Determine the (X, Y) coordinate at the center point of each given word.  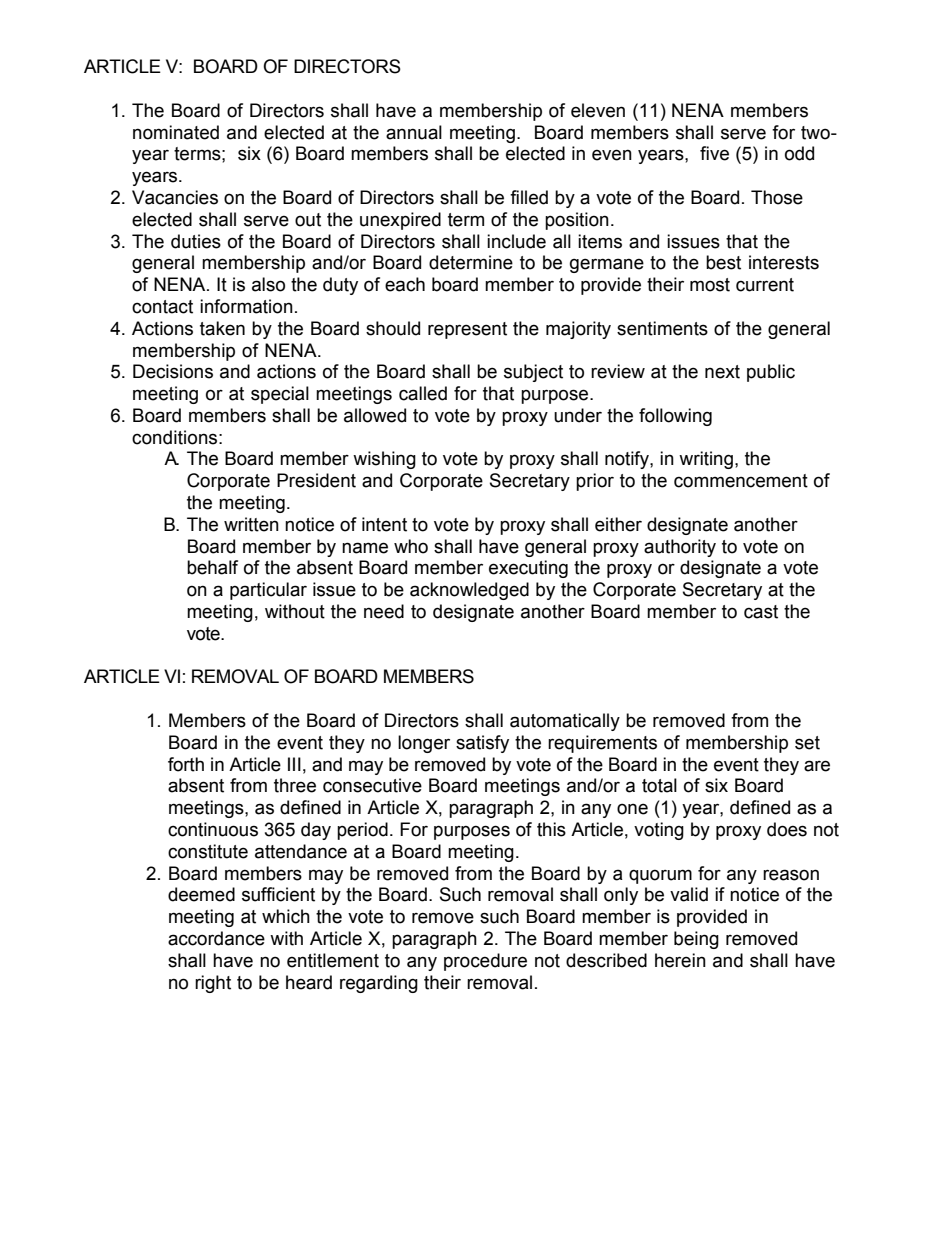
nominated (176, 132)
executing (528, 569)
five (714, 153)
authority (680, 548)
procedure (485, 962)
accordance (216, 938)
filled (529, 197)
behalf (212, 567)
